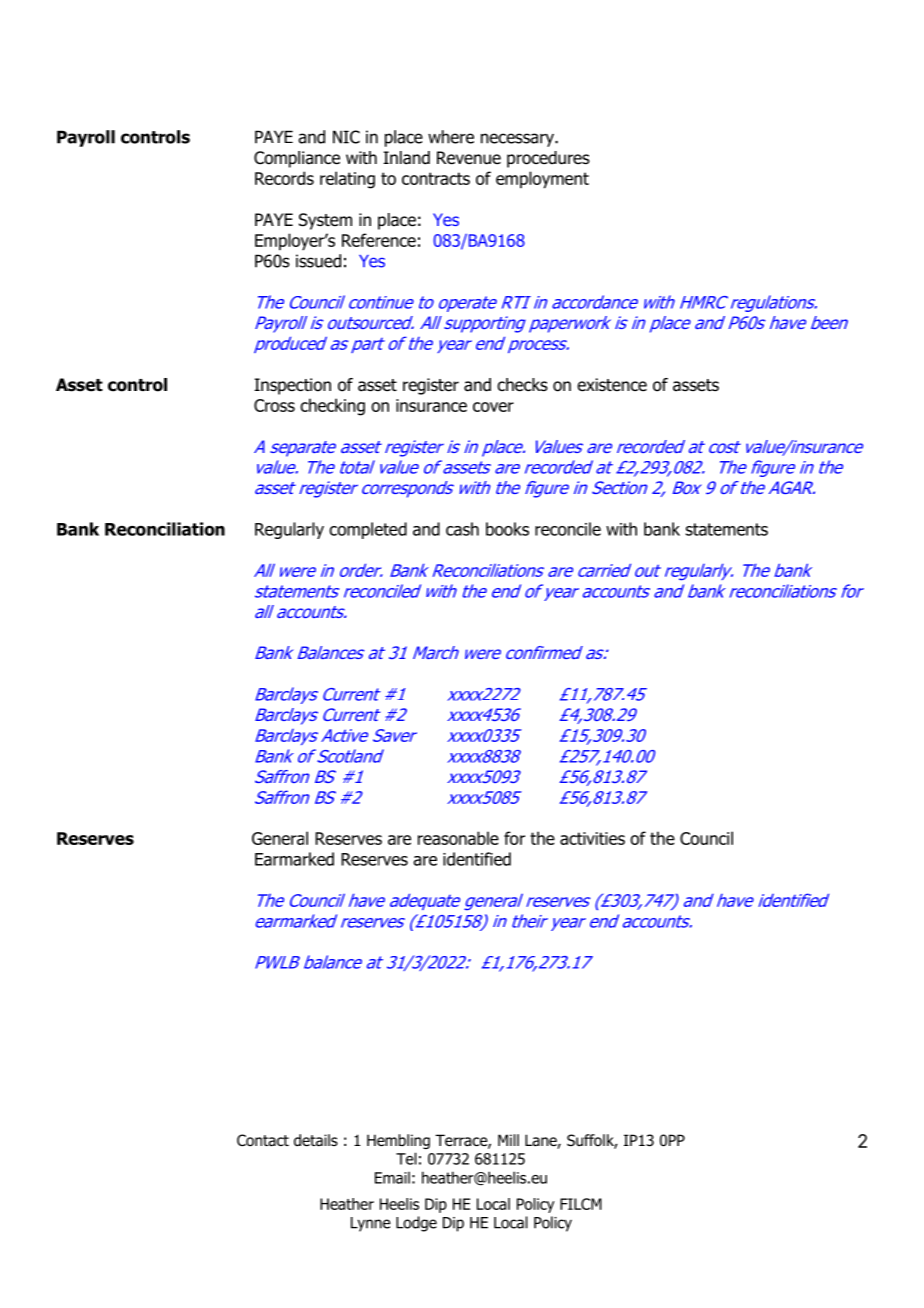 The image size is (924, 1308). What do you see at coordinates (548, 159) in the page?
I see `procedures` at bounding box center [548, 159].
